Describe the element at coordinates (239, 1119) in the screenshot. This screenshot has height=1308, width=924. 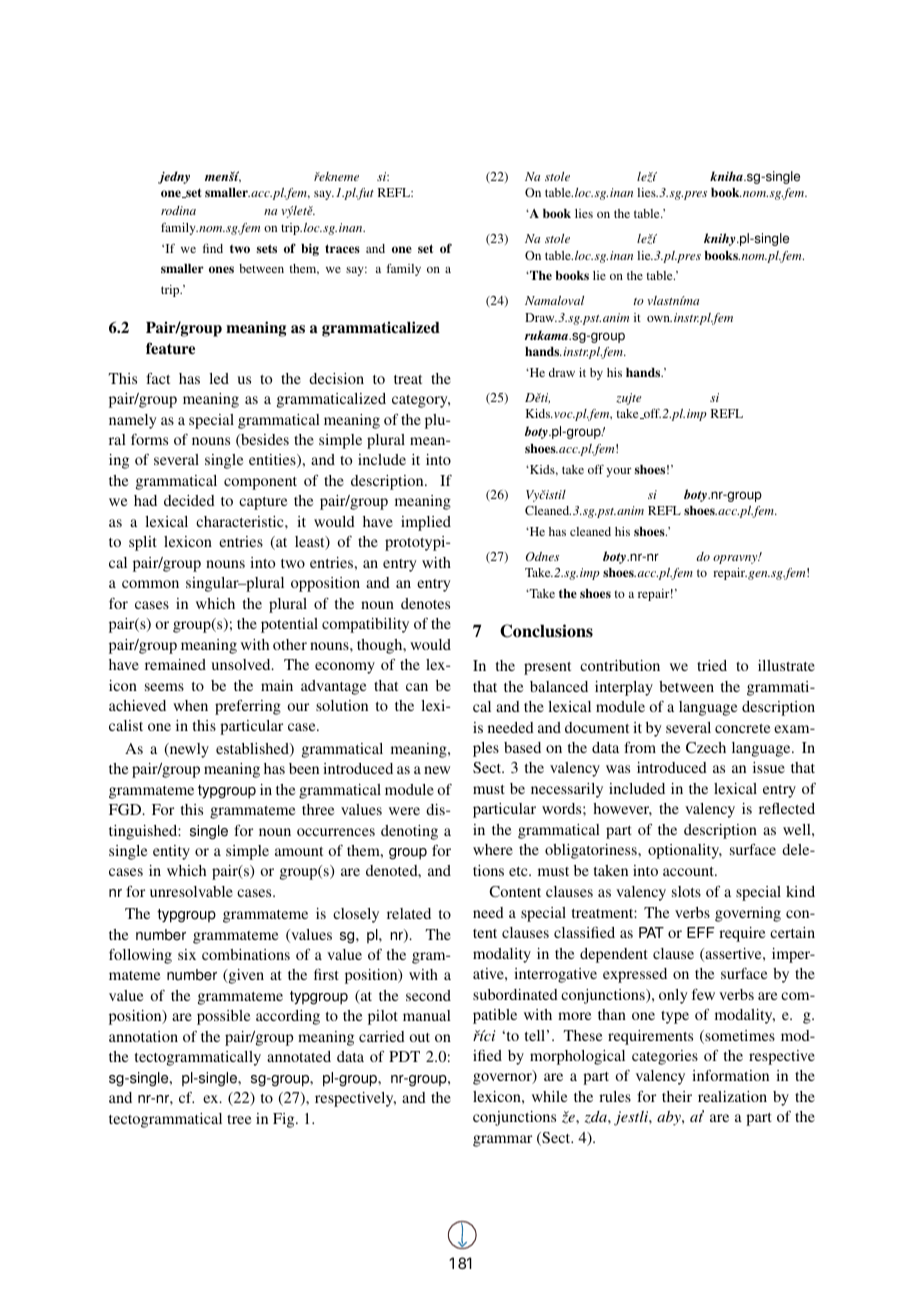
I see `tree` at that location.
